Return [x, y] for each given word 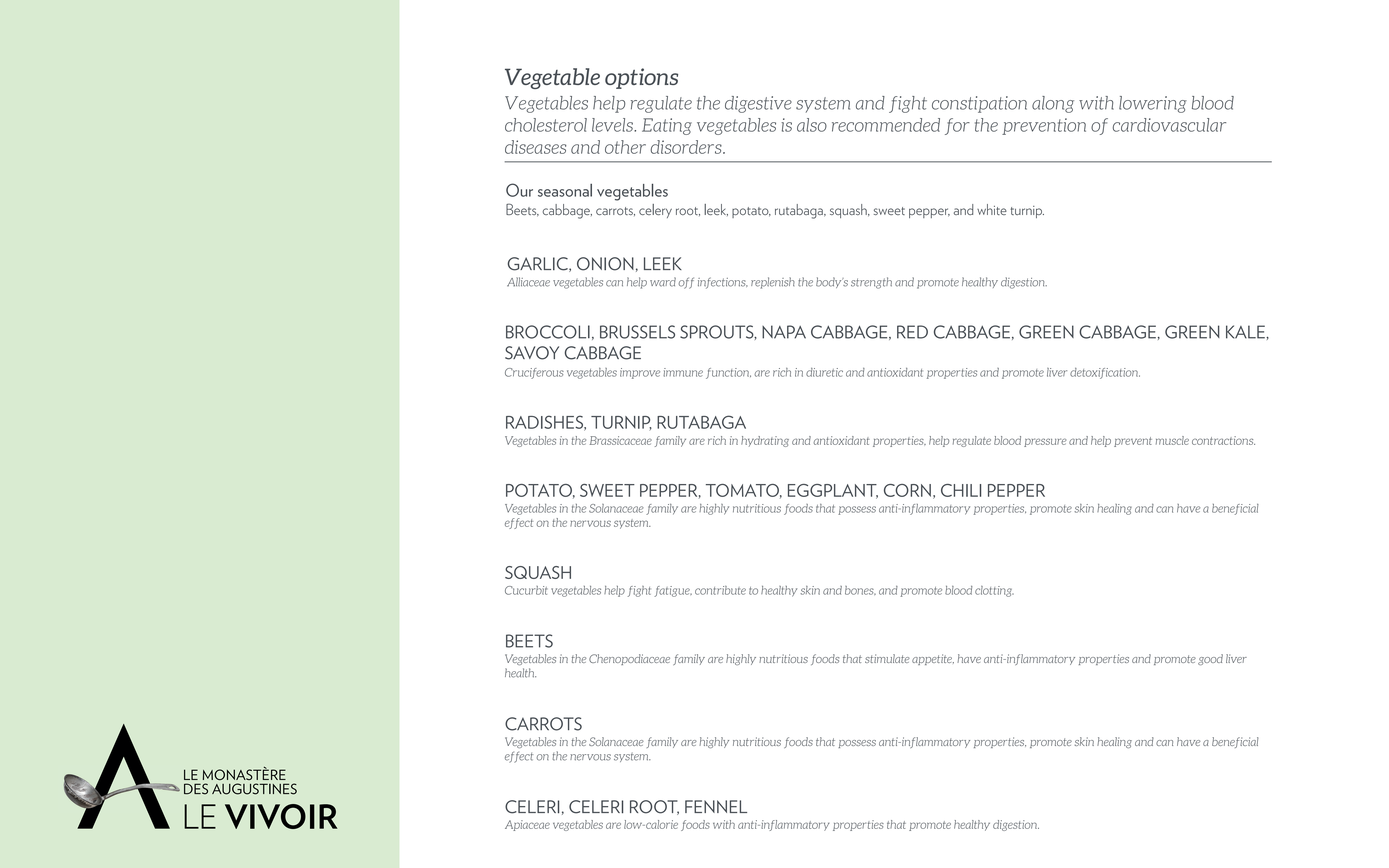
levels [613, 125]
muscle [1172, 440]
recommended [886, 125]
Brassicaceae [621, 440]
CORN [907, 490]
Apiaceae [527, 825]
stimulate [887, 658]
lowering [1153, 104]
